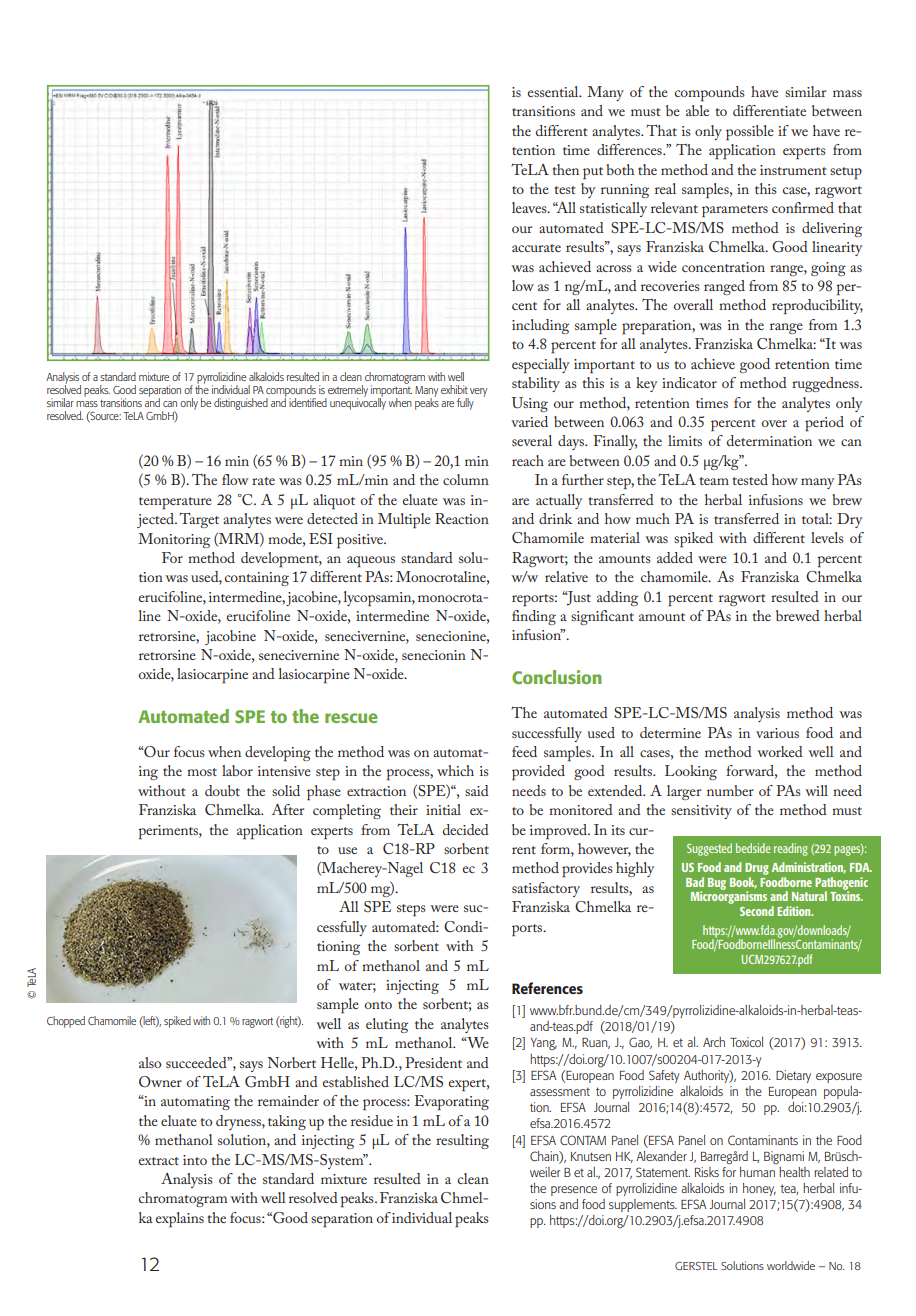 The image size is (916, 1316). Describe the element at coordinates (257, 579) in the screenshot. I see `containing` at that location.
